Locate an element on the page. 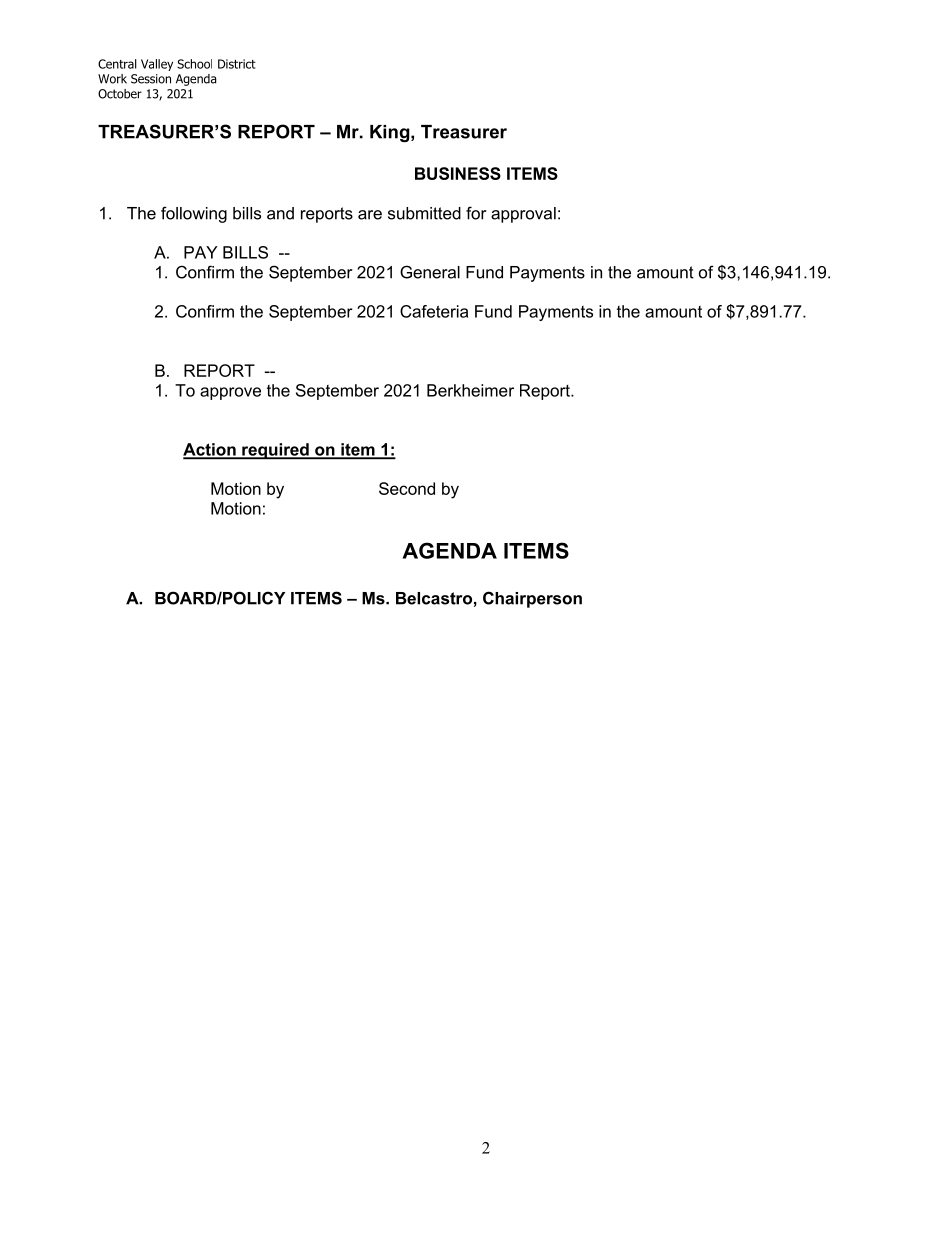 The image size is (952, 1233). Cafeteria is located at coordinates (434, 311).
